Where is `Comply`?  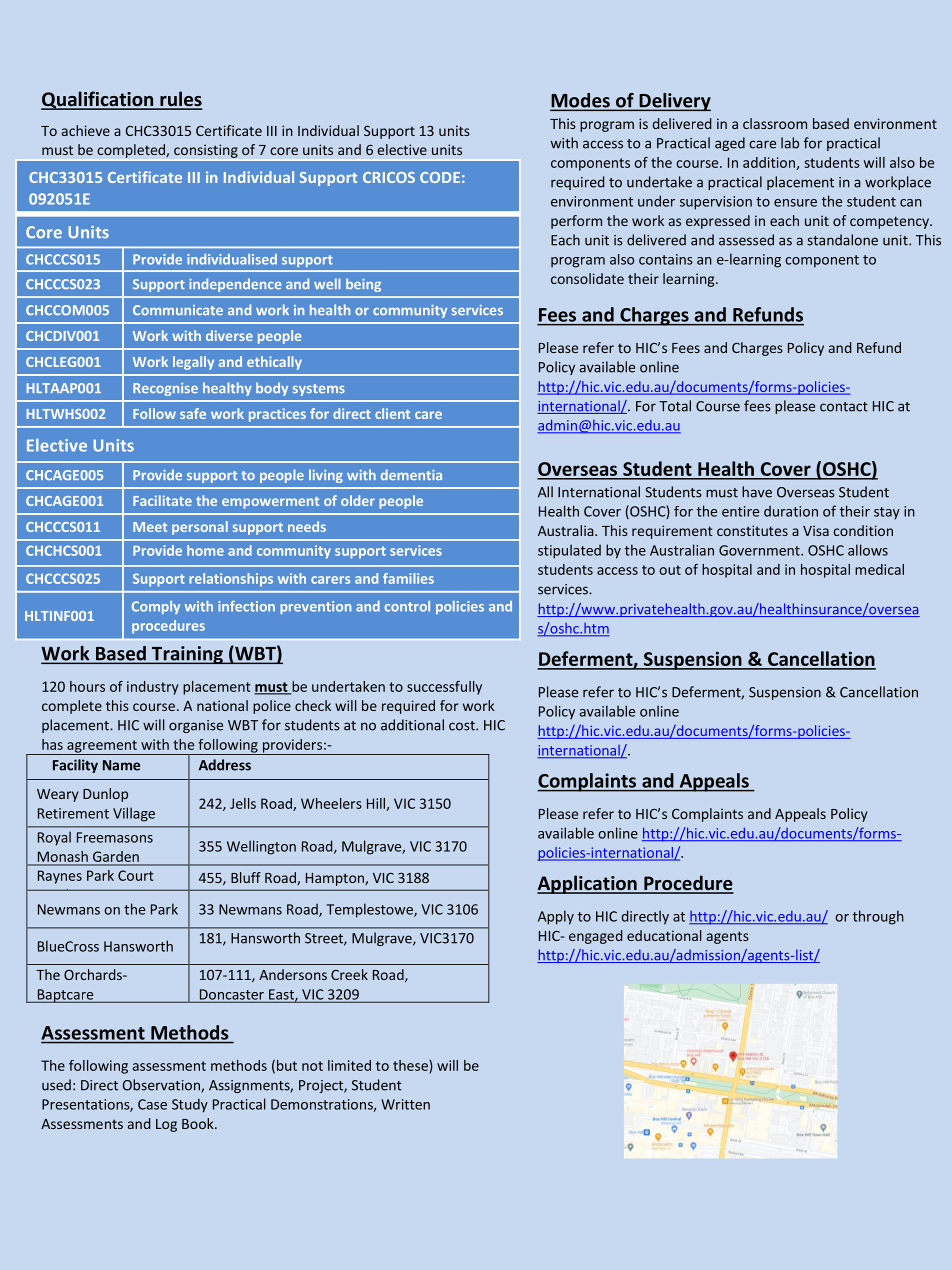 Comply is located at coordinates (156, 607).
